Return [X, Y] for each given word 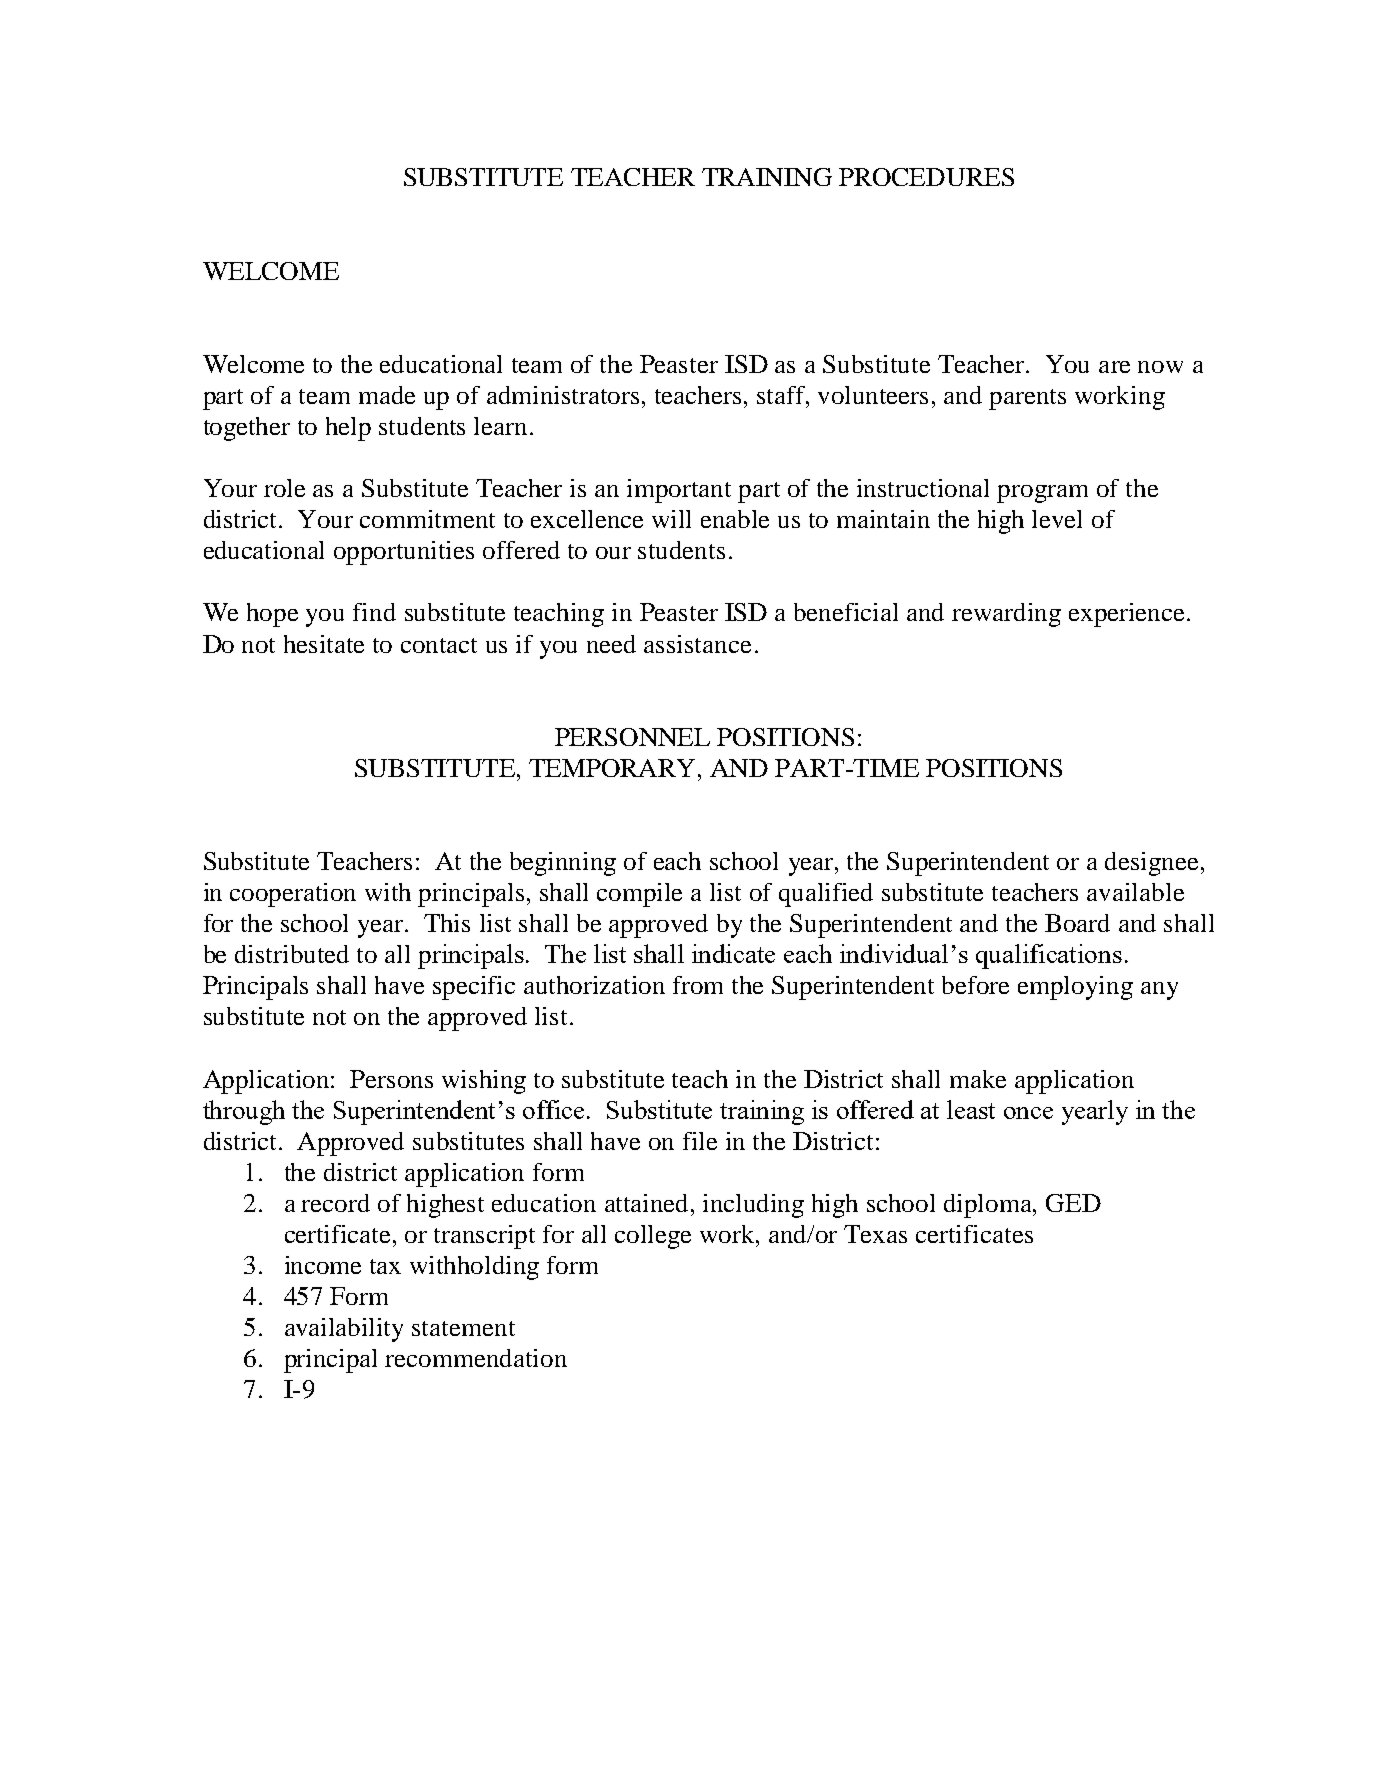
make [978, 1079]
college [653, 1237]
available [1135, 892]
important [679, 491]
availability [344, 1330]
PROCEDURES [926, 177]
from [698, 985]
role [284, 488]
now [1160, 367]
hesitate [324, 644]
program [1042, 494]
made [387, 395]
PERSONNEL [632, 737]
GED [1073, 1203]
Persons [391, 1079]
